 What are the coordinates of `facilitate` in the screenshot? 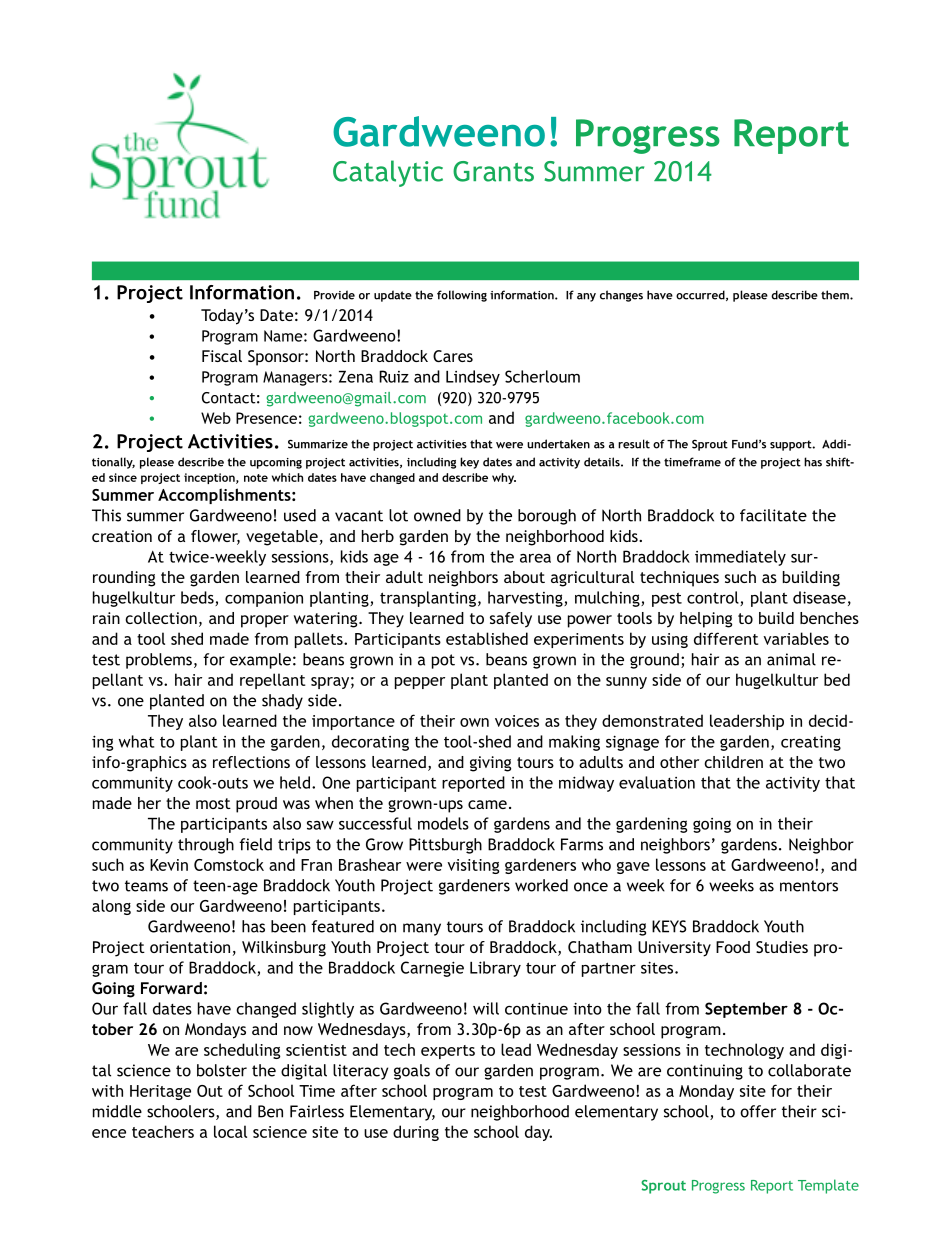 It's located at (773, 515).
